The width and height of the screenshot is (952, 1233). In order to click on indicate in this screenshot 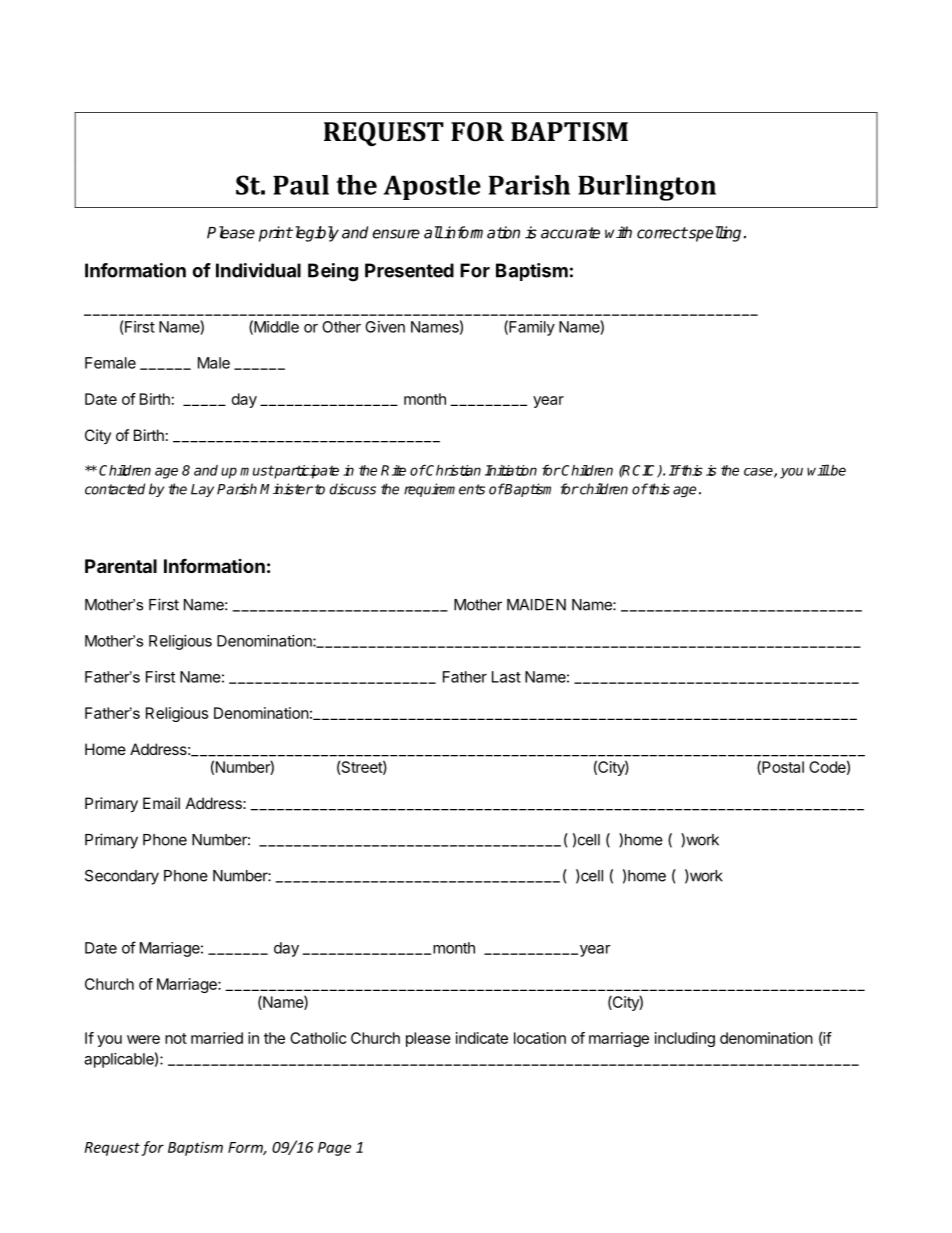, I will do `click(482, 1038)`.
